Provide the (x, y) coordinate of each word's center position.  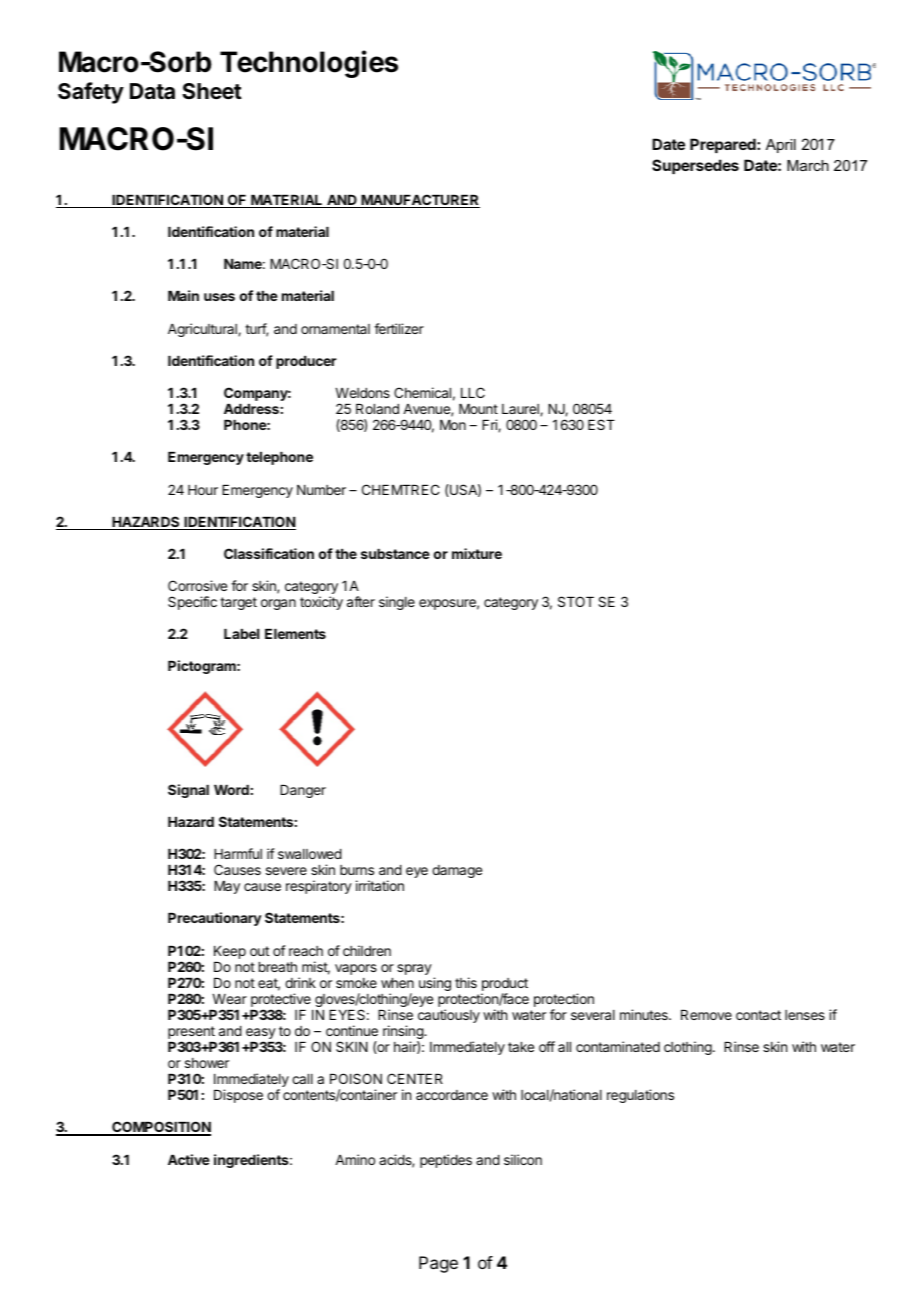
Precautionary (215, 919)
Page (438, 1264)
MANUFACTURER (419, 201)
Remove (706, 1015)
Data (152, 91)
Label (241, 634)
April (781, 146)
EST (601, 424)
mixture (477, 553)
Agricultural (203, 330)
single (397, 603)
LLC (473, 392)
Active (189, 1159)
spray (414, 969)
